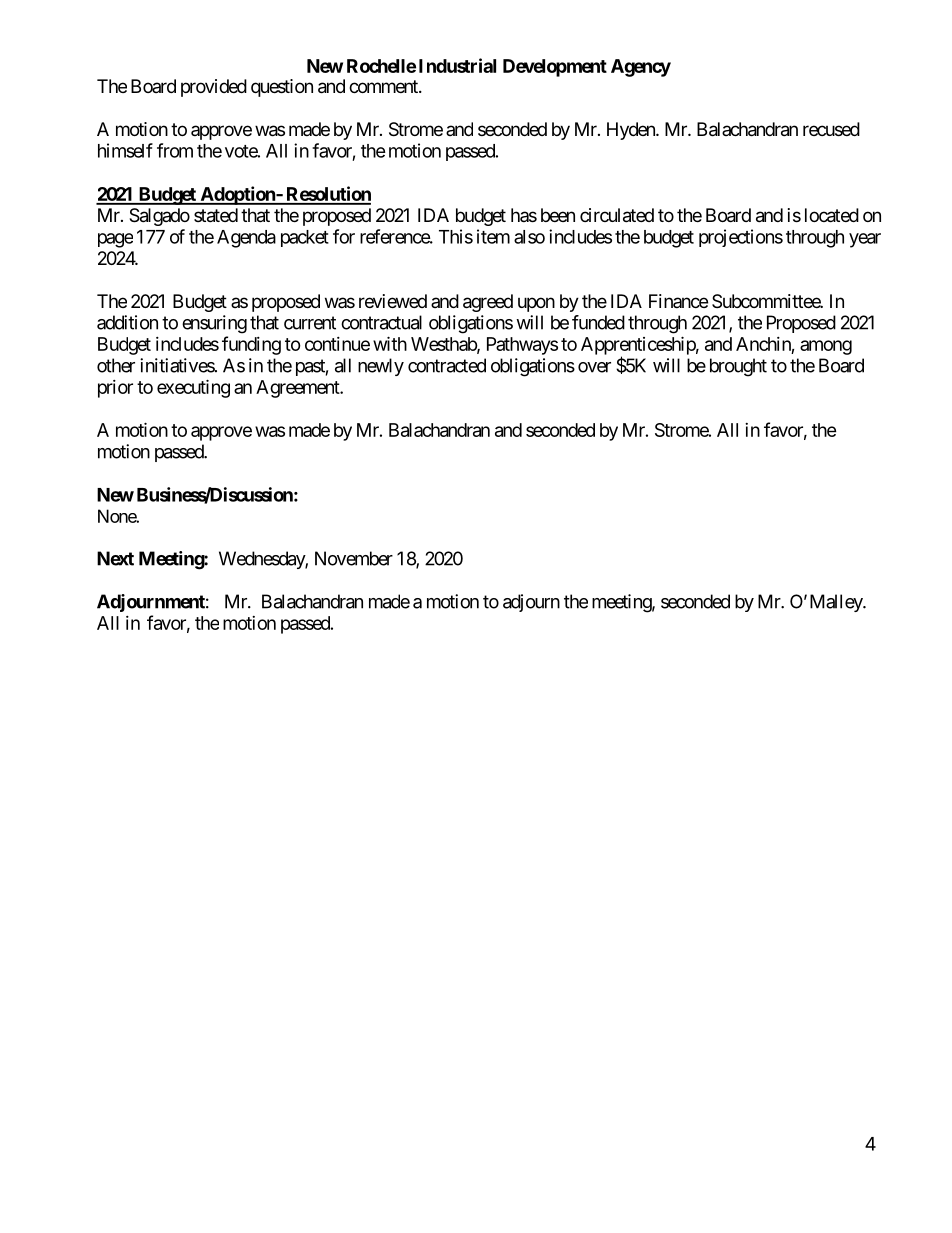  What do you see at coordinates (488, 303) in the image?
I see `agreed` at bounding box center [488, 303].
